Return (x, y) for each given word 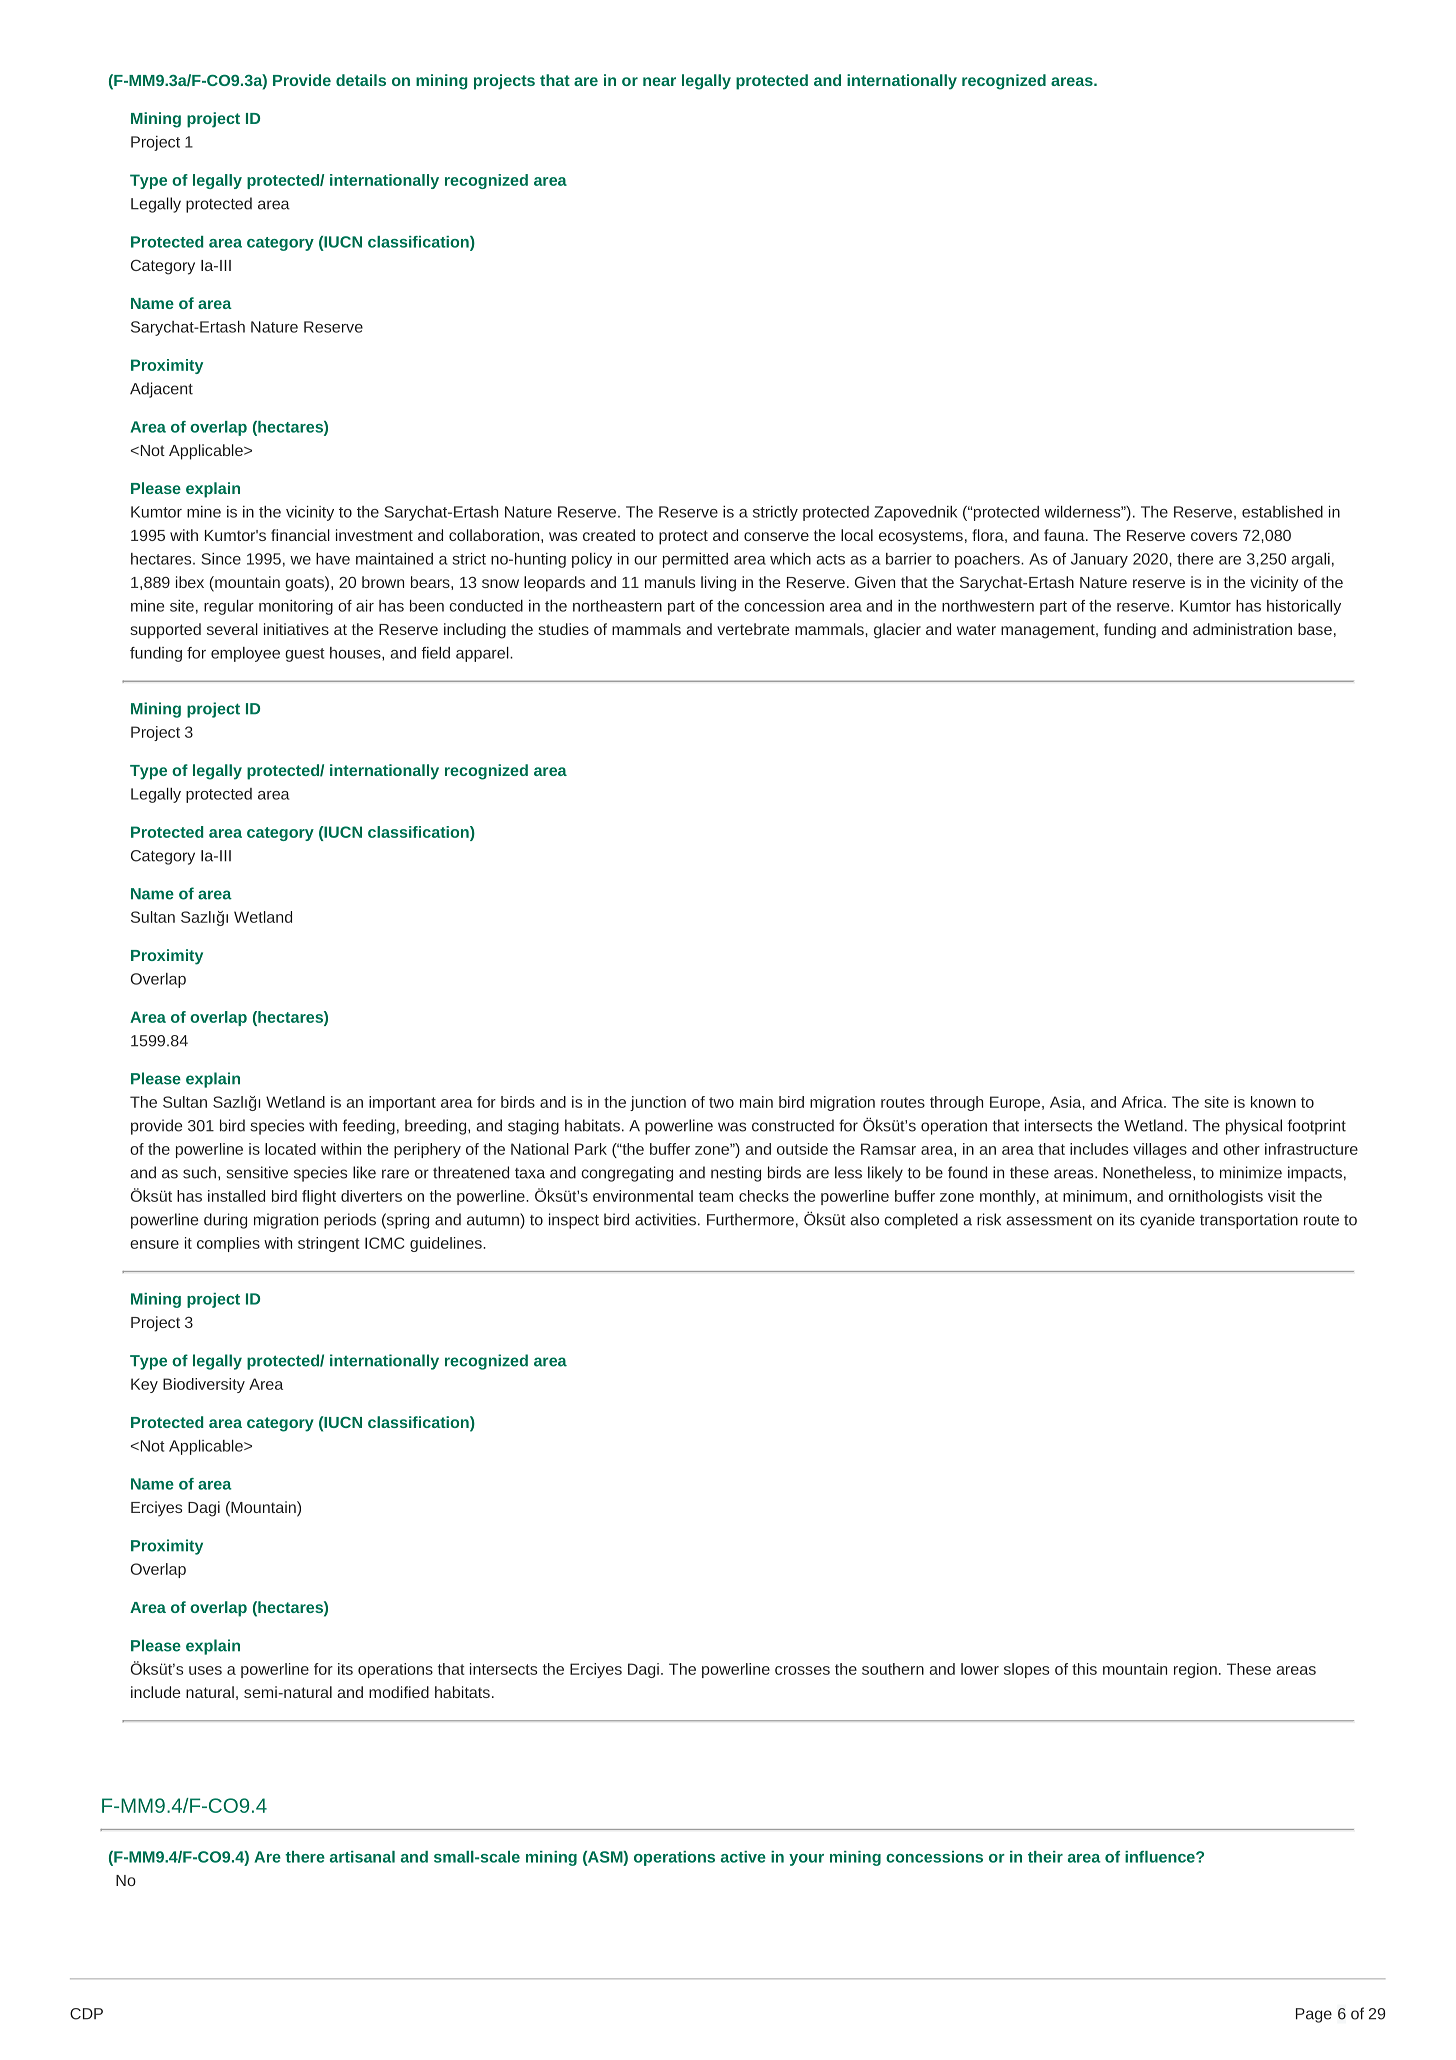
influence (1161, 1857)
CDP (86, 2014)
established (1282, 512)
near (659, 81)
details (361, 80)
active (743, 1857)
